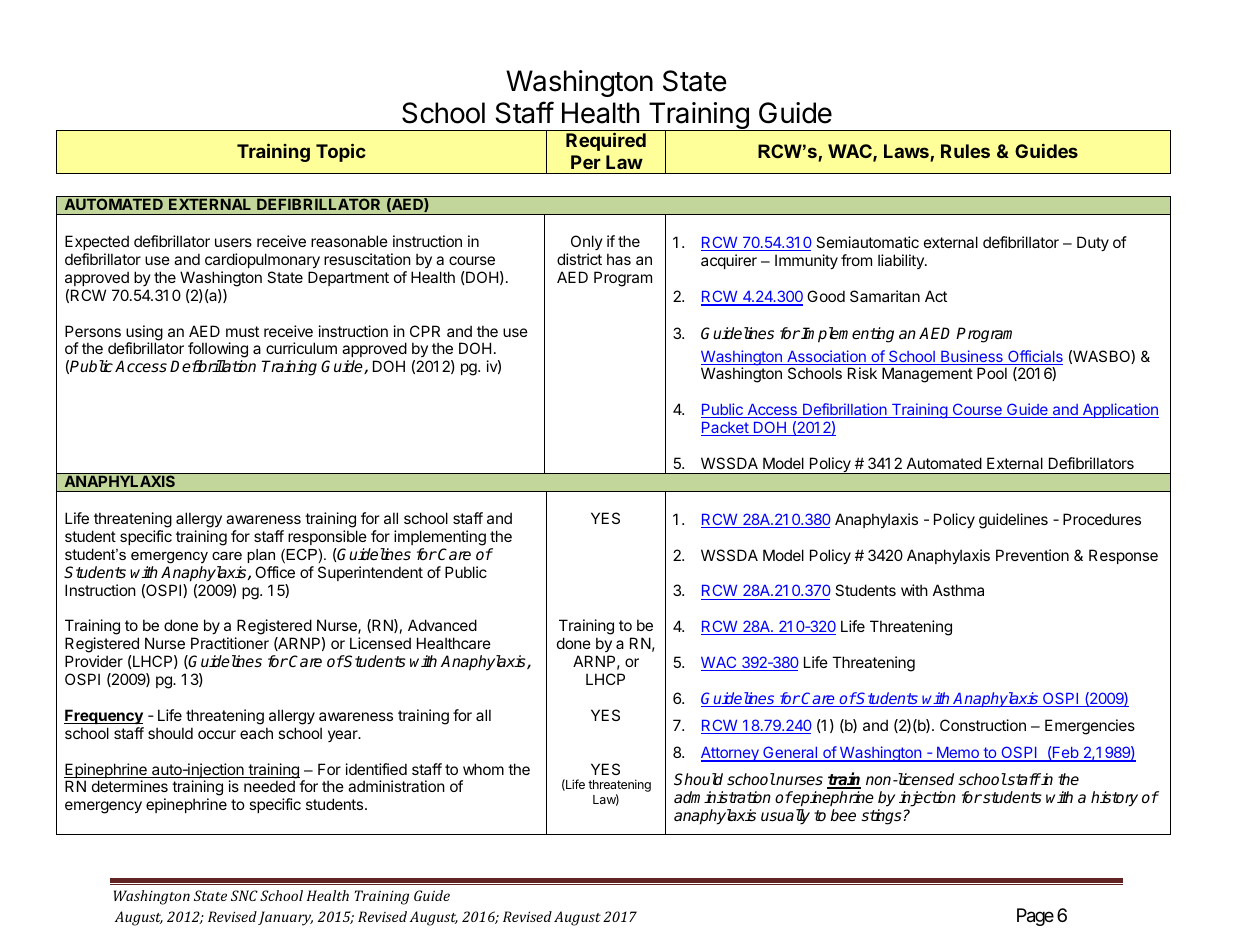 This image has width=1233, height=952. Describe the element at coordinates (587, 242) in the image. I see `Only` at that location.
